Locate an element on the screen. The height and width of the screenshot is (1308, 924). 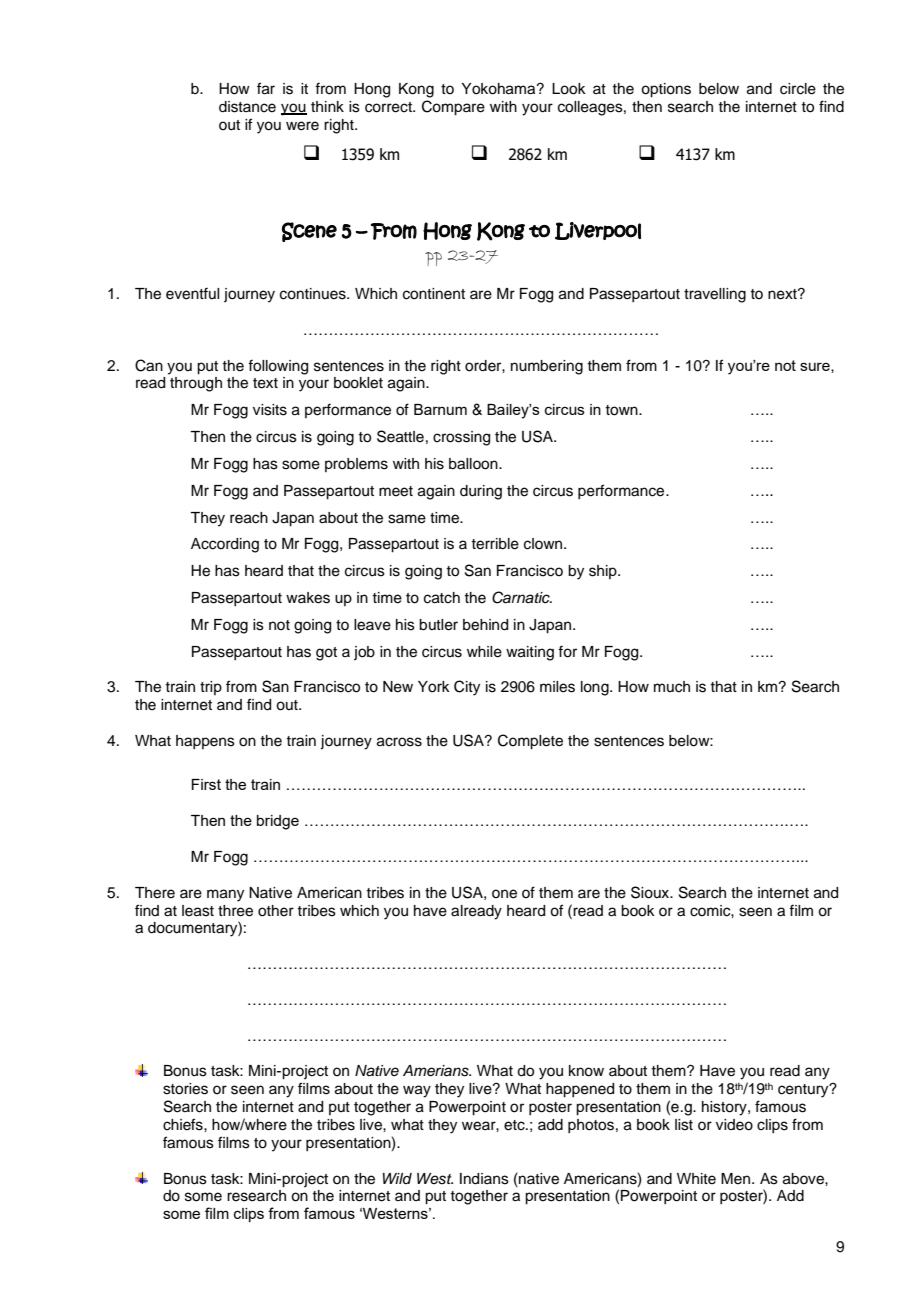
chiefs is located at coordinates (184, 1124).
